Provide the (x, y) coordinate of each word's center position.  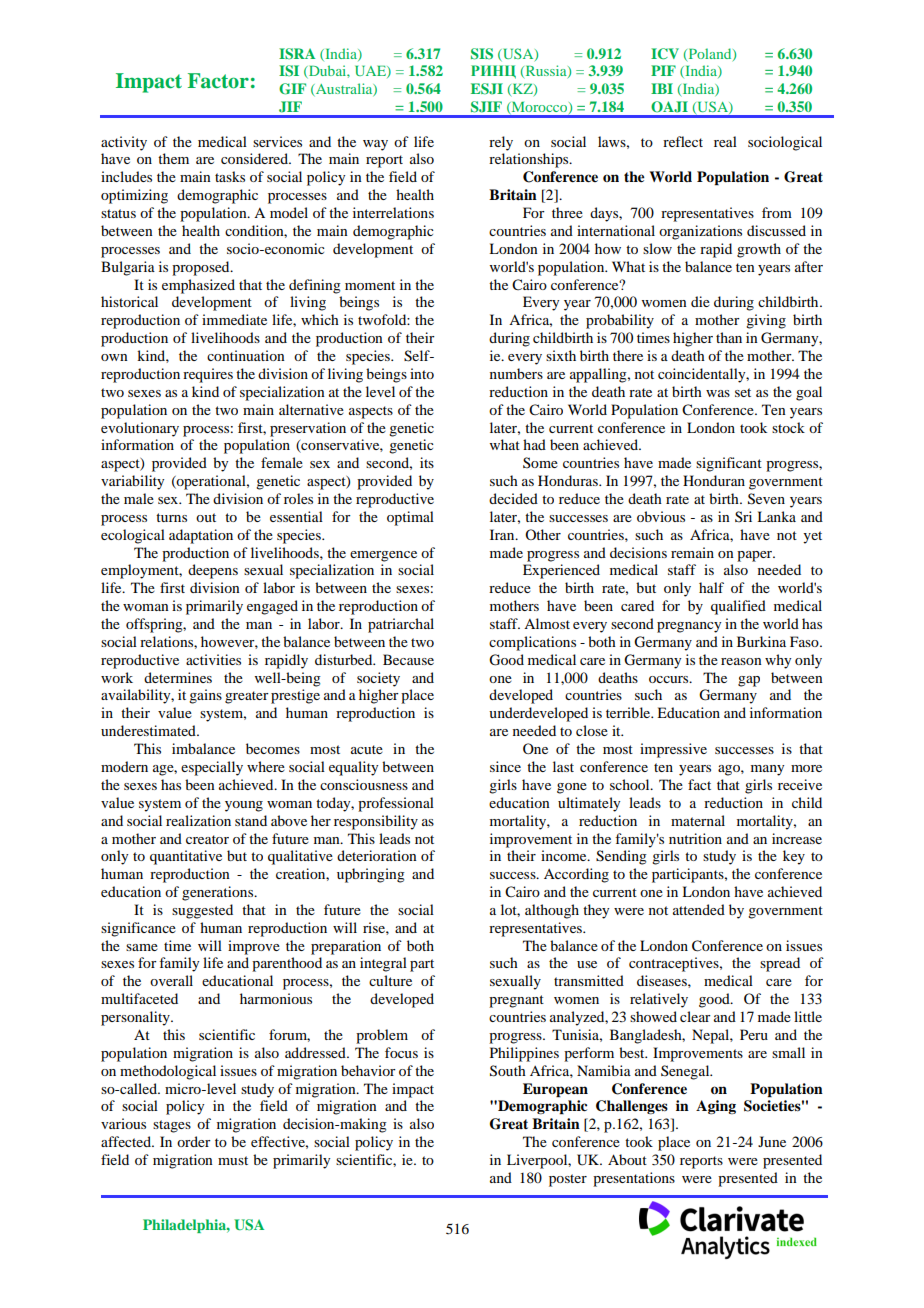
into (422, 373)
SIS (482, 54)
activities (213, 659)
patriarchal (401, 625)
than (729, 337)
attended (699, 909)
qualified (738, 607)
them (173, 158)
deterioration (377, 855)
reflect (683, 141)
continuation (246, 355)
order (194, 1141)
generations (219, 893)
